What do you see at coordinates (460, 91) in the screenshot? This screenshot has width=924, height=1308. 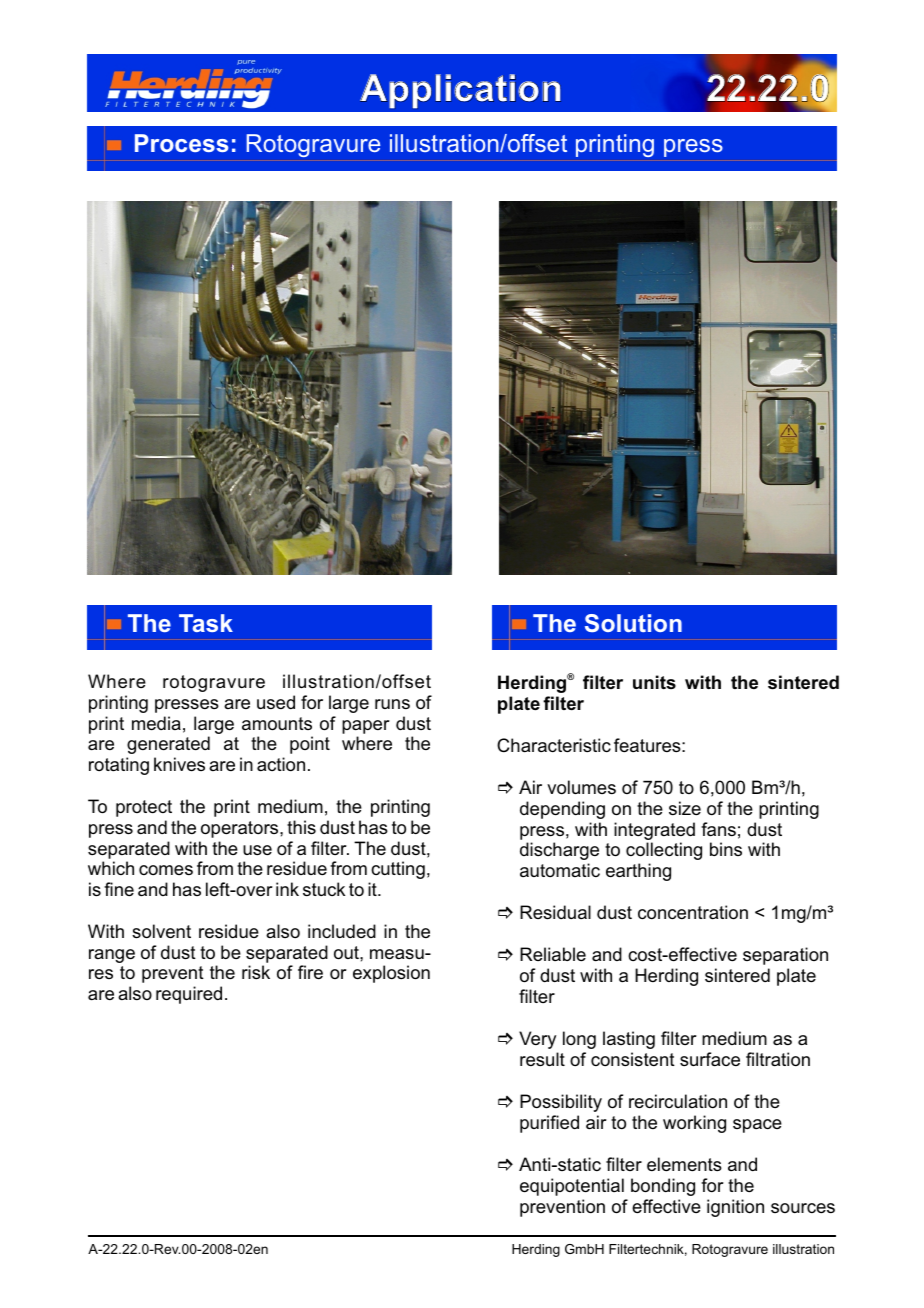 I see `Application` at bounding box center [460, 91].
